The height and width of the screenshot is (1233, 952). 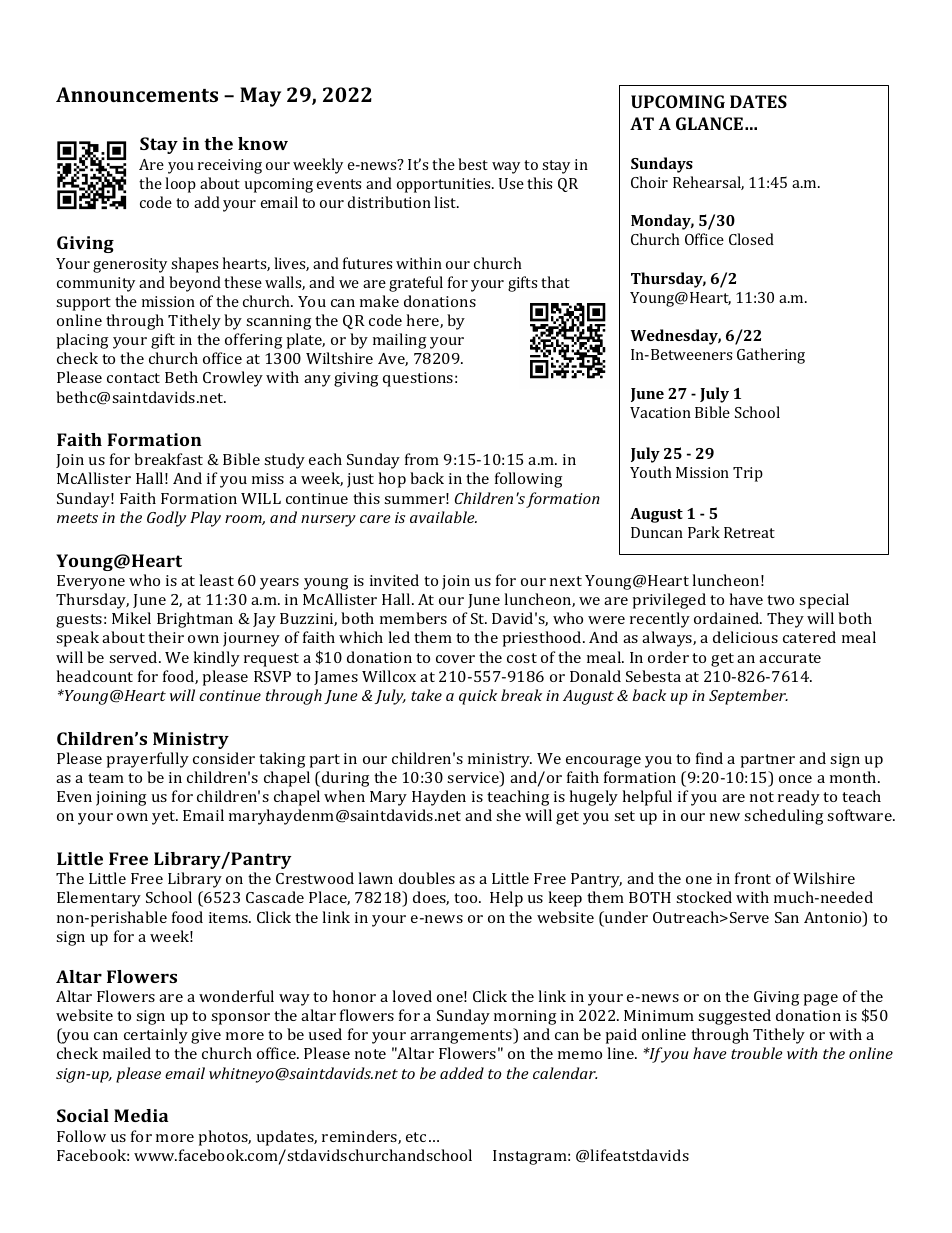 What do you see at coordinates (413, 618) in the screenshot?
I see `members` at bounding box center [413, 618].
